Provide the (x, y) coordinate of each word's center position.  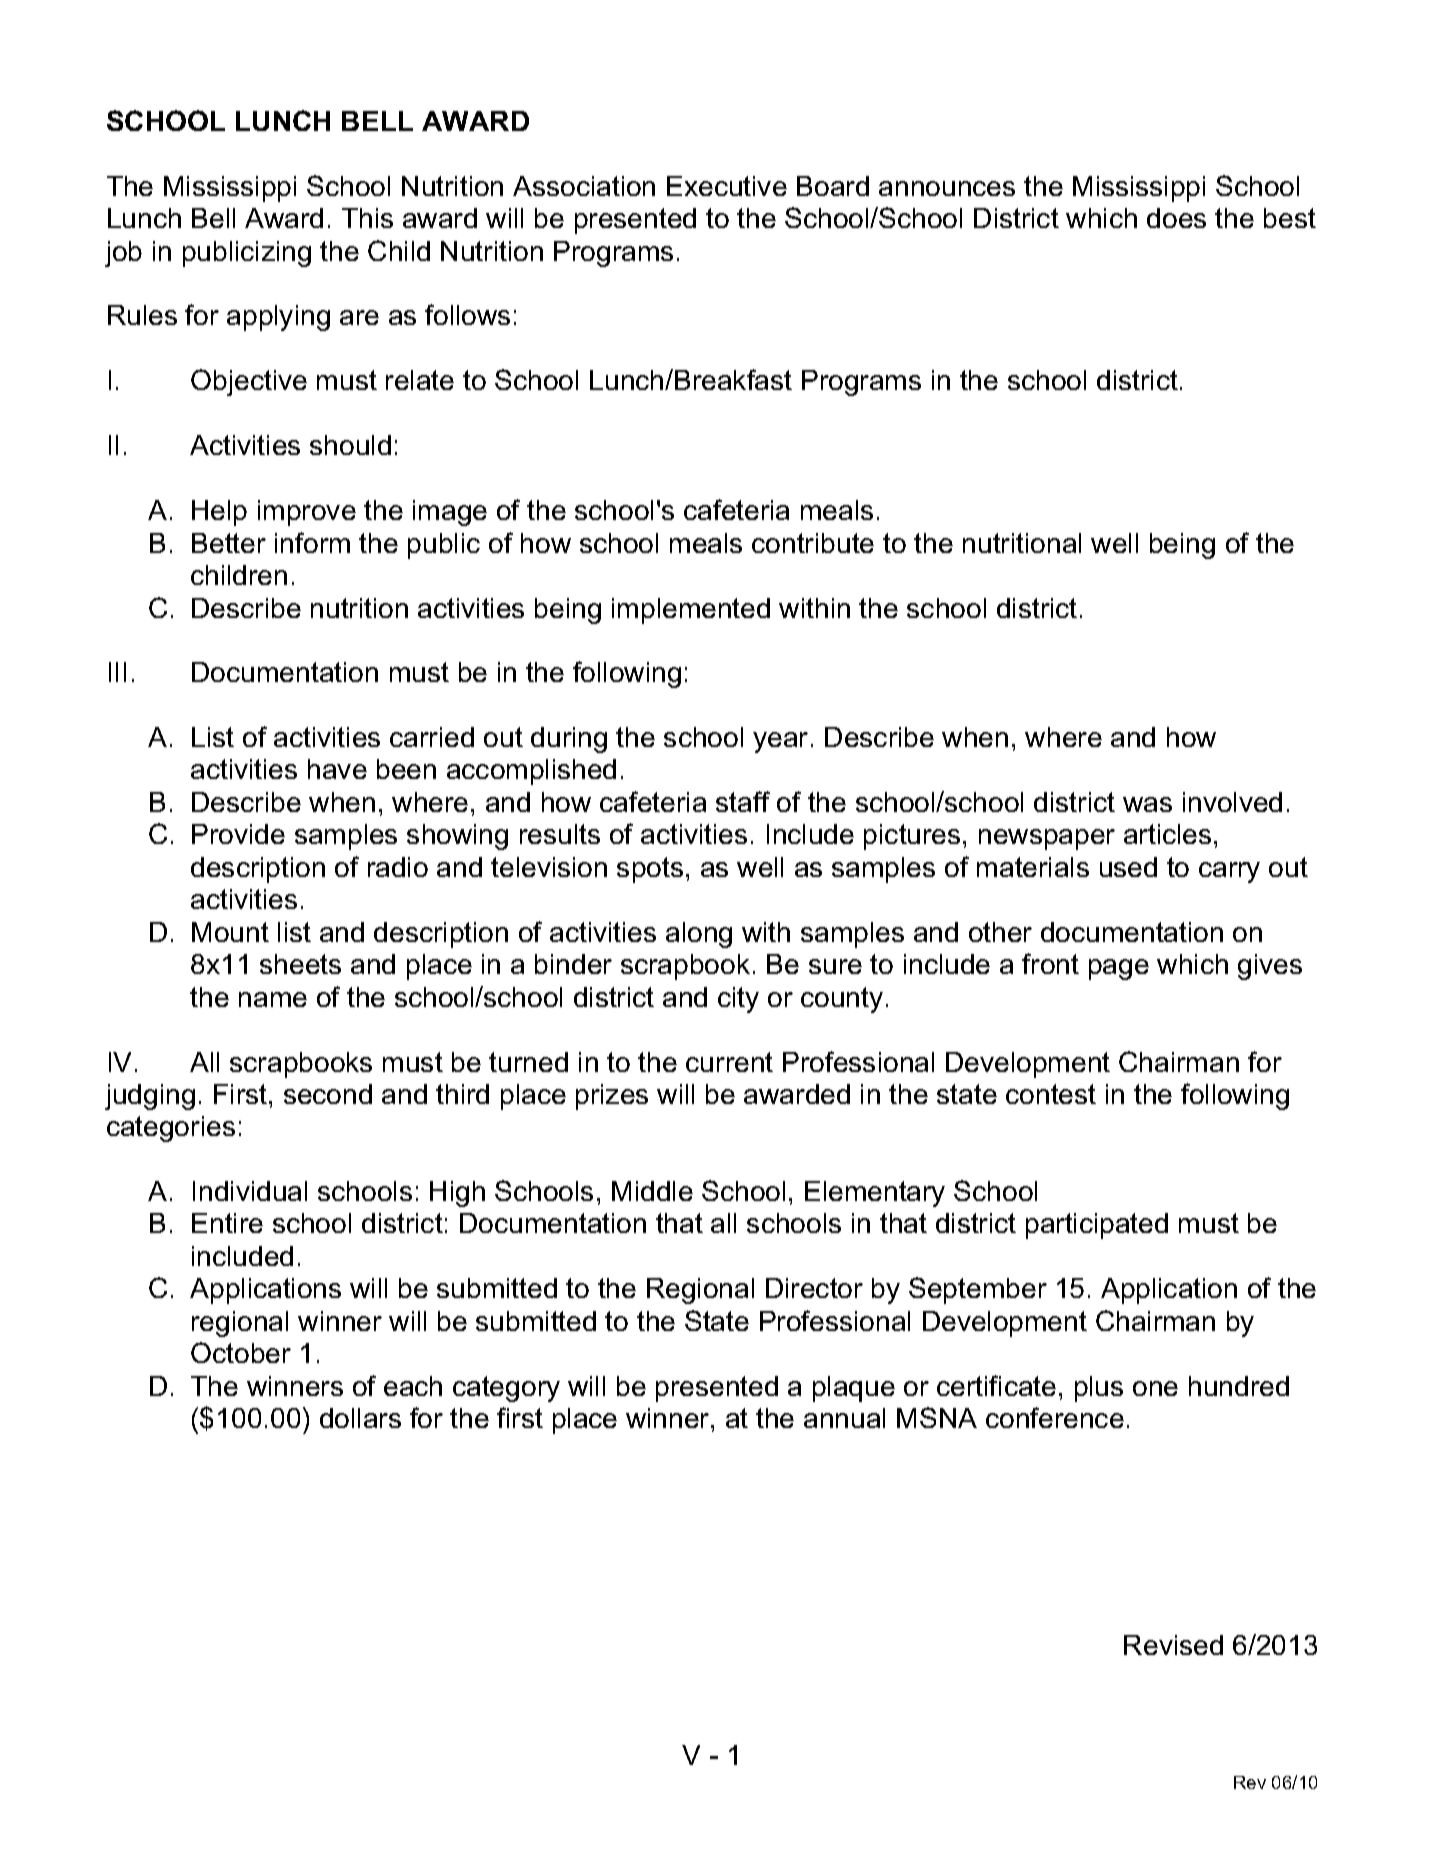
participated (1097, 1226)
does (1176, 218)
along (699, 935)
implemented (691, 611)
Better (229, 543)
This (367, 218)
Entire (227, 1223)
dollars (360, 1418)
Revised (1173, 1645)
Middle (652, 1191)
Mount (230, 932)
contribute (813, 543)
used (1128, 867)
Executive (727, 186)
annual (844, 1418)
